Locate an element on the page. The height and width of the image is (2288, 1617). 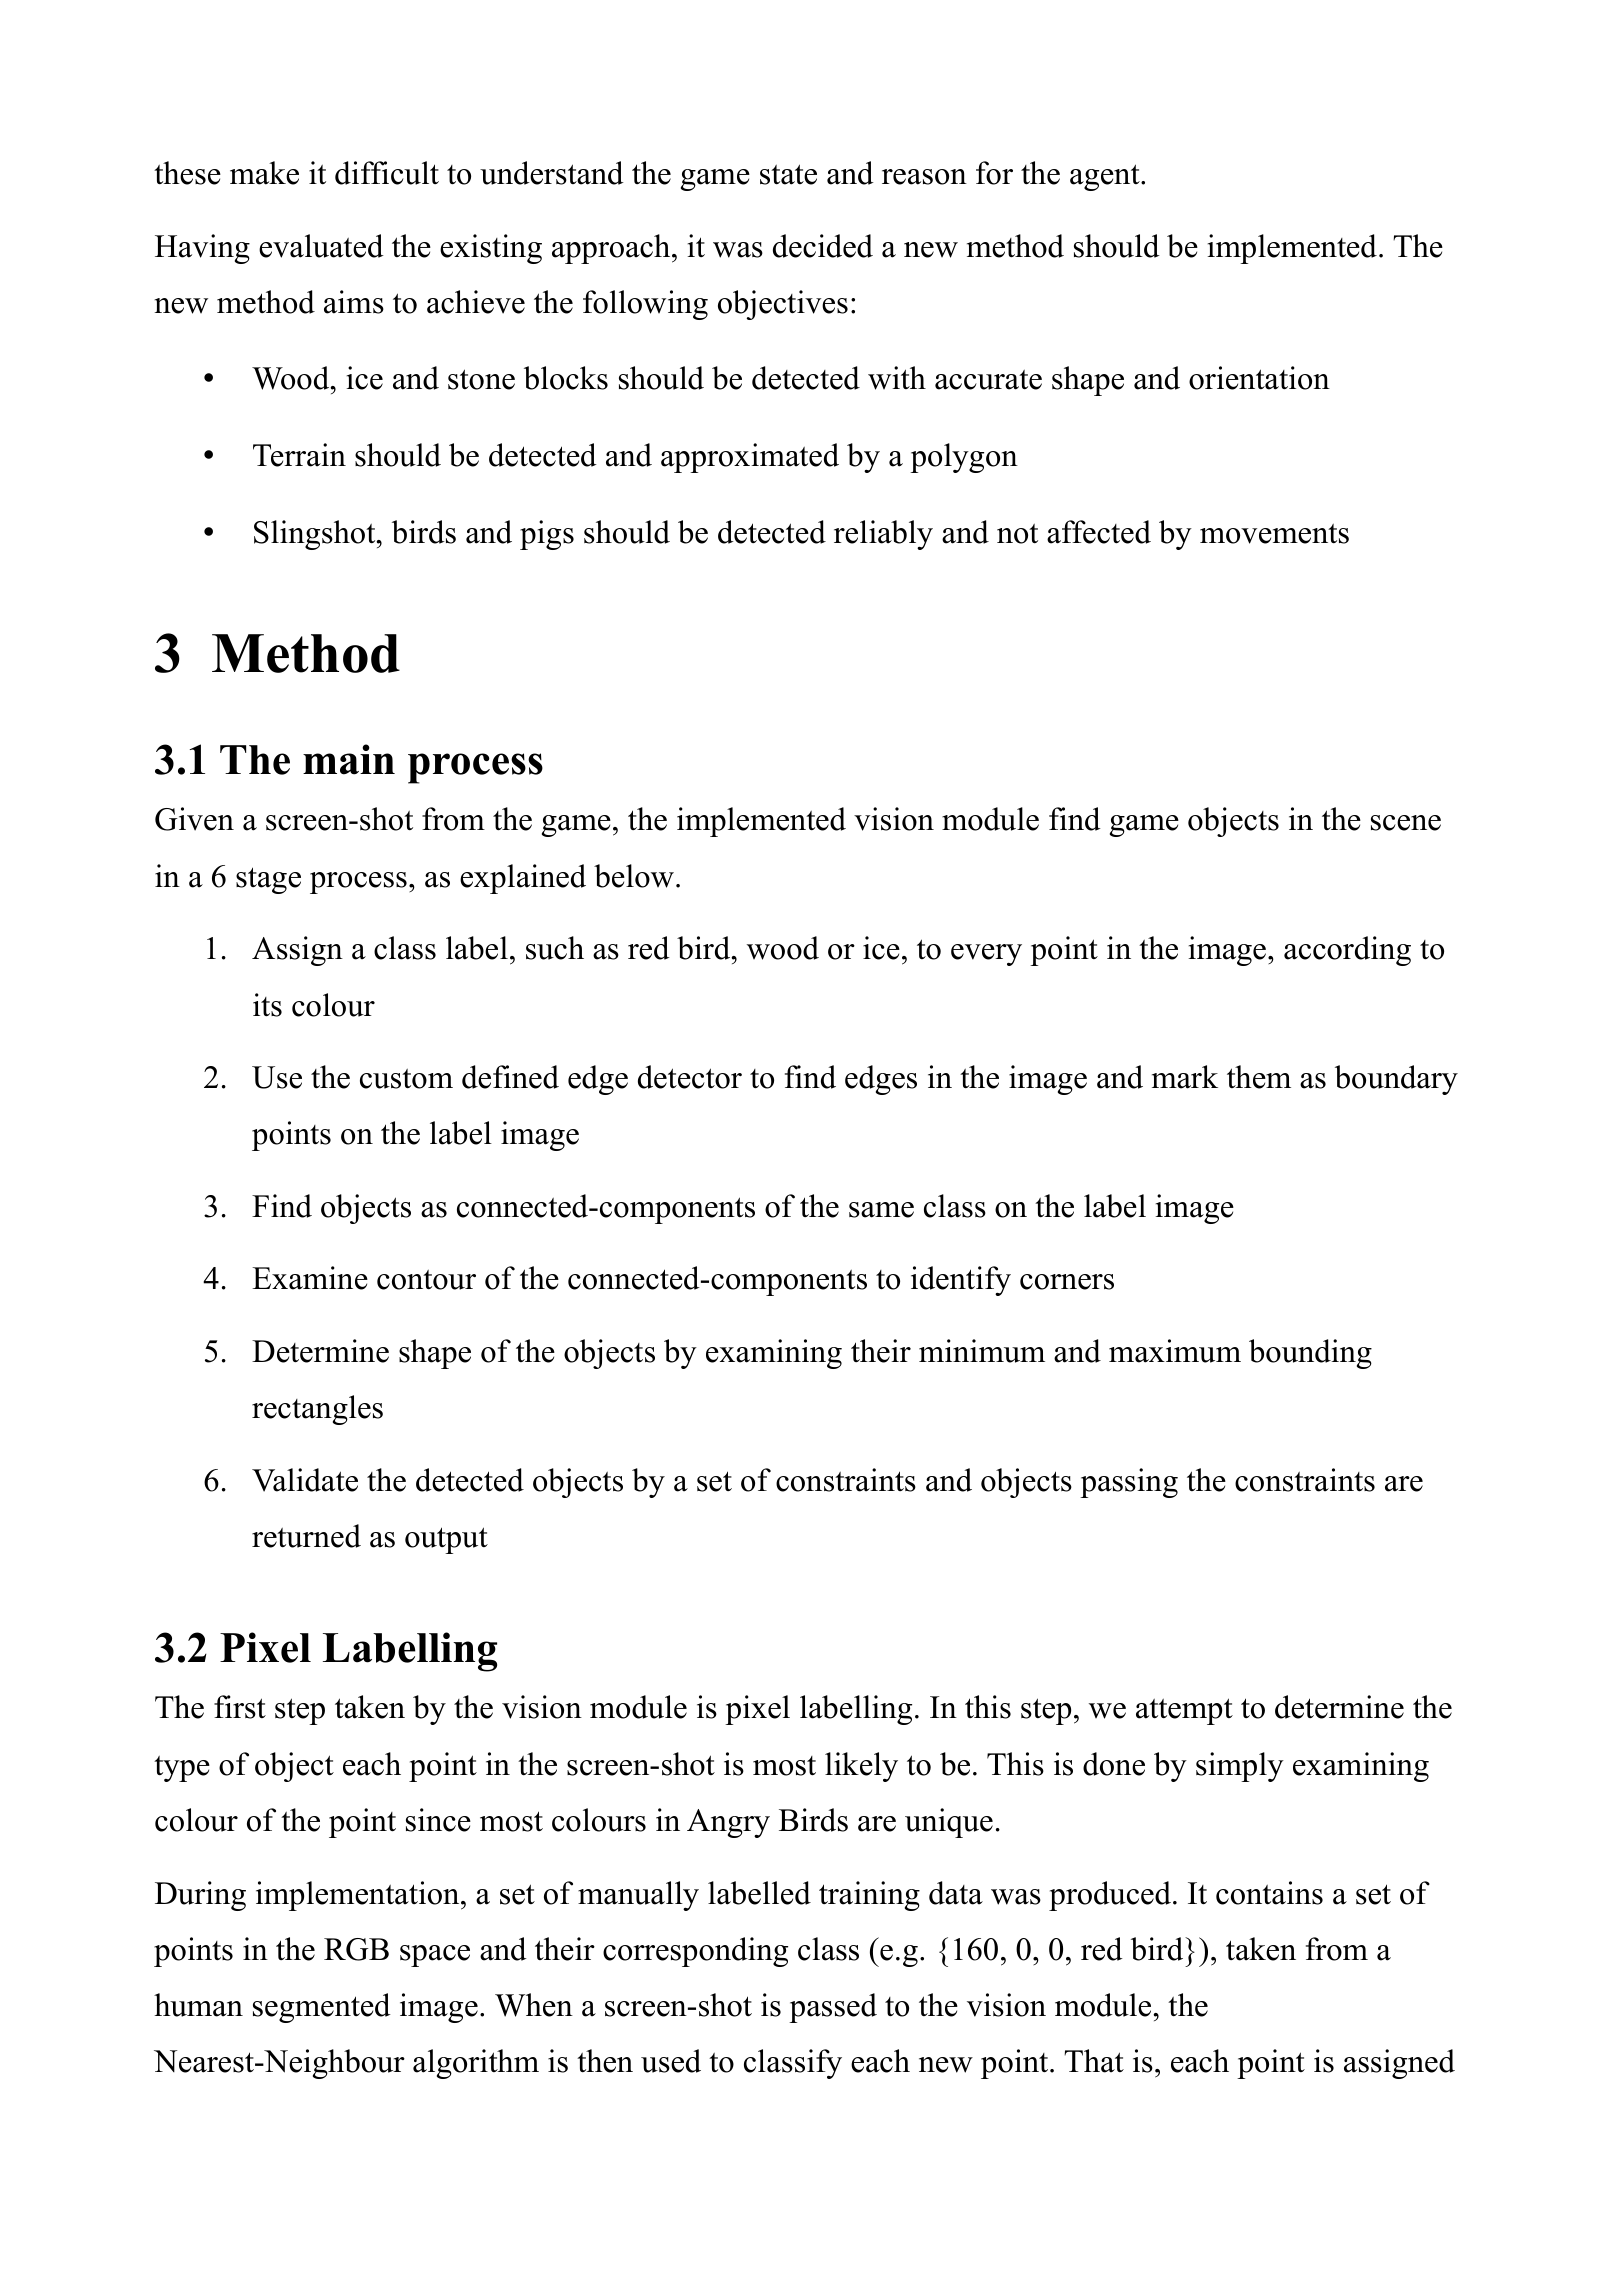
them is located at coordinates (1259, 1077).
